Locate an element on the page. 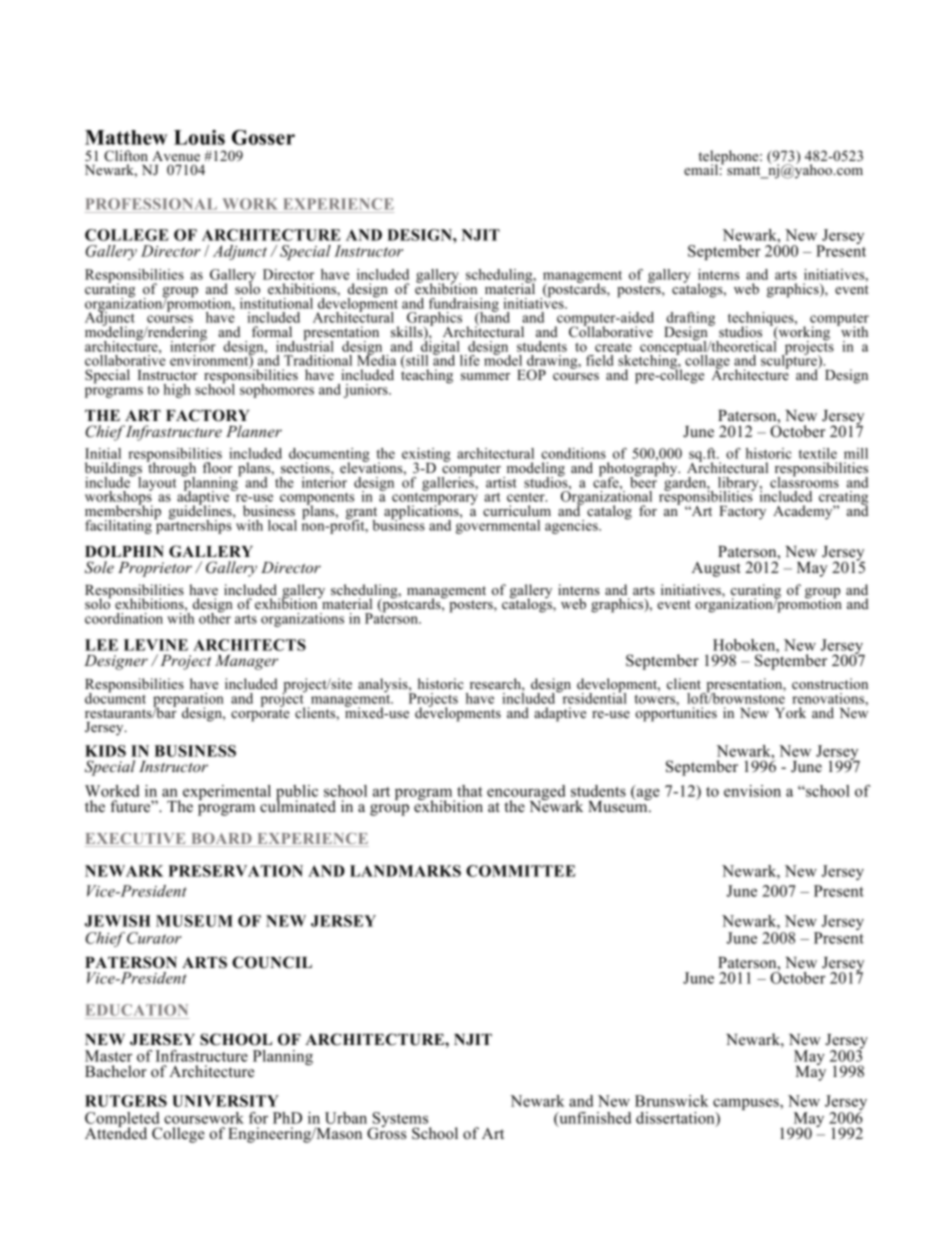 The image size is (952, 1233). summer is located at coordinates (485, 376).
